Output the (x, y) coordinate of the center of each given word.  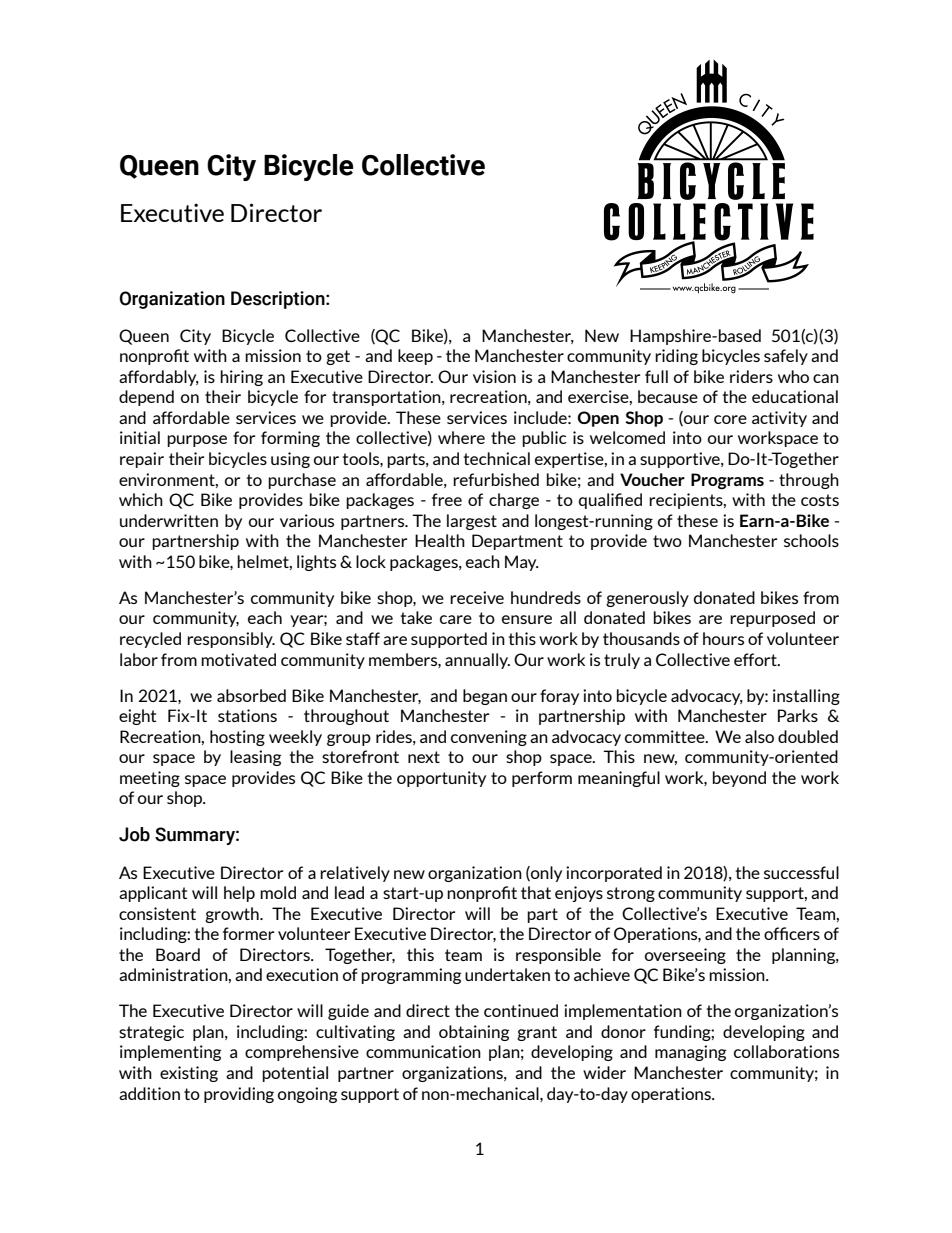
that (536, 892)
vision (494, 376)
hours (723, 638)
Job (134, 834)
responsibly (231, 640)
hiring (241, 378)
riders (751, 376)
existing (189, 1074)
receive (477, 597)
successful (801, 872)
